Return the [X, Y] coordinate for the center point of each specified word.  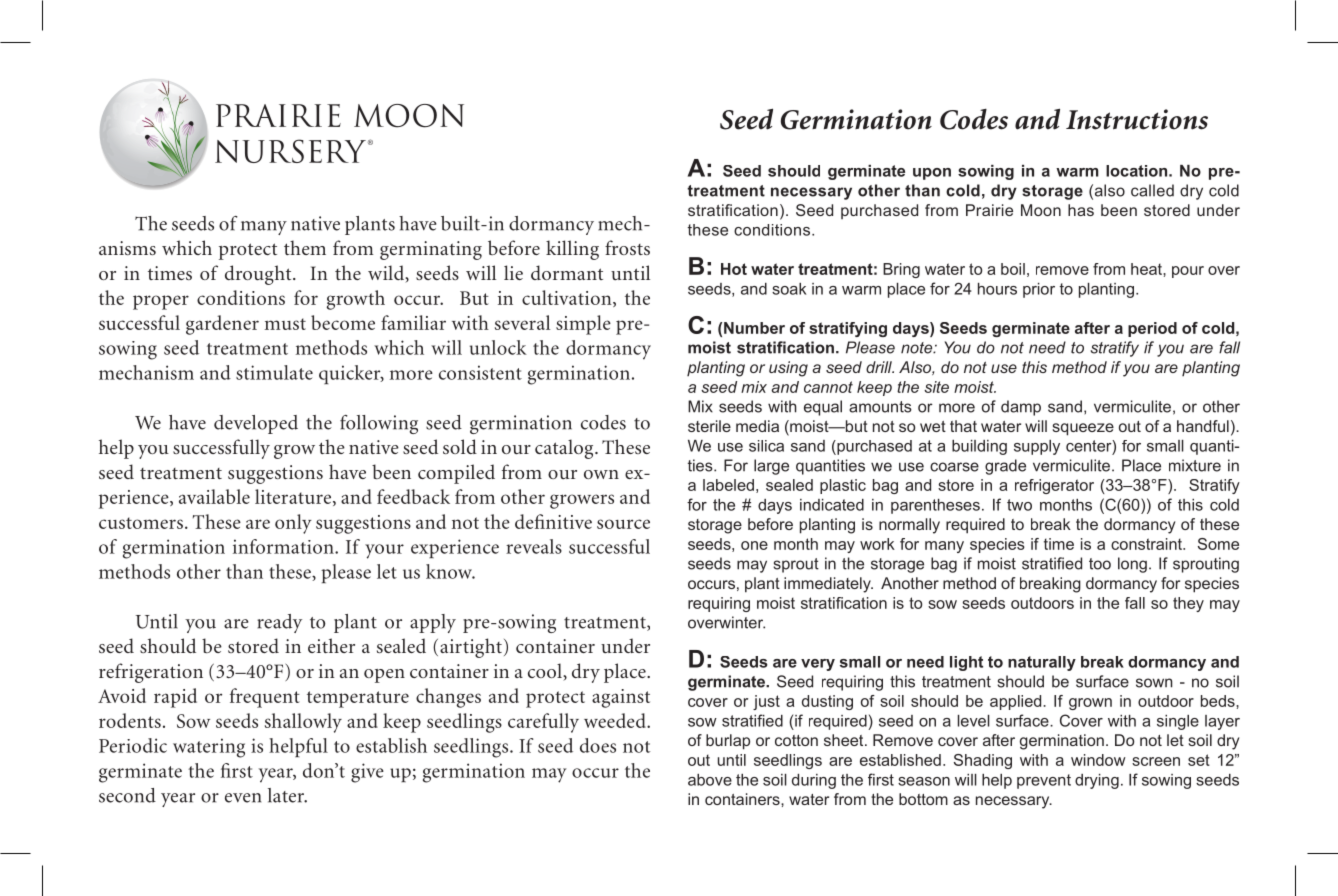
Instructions [1137, 119]
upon [932, 174]
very [818, 665]
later [287, 795]
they [1188, 604]
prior [1039, 290]
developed [256, 424]
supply [1037, 447]
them [305, 247]
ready [279, 623]
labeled [728, 485]
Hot [734, 269]
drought [259, 275]
